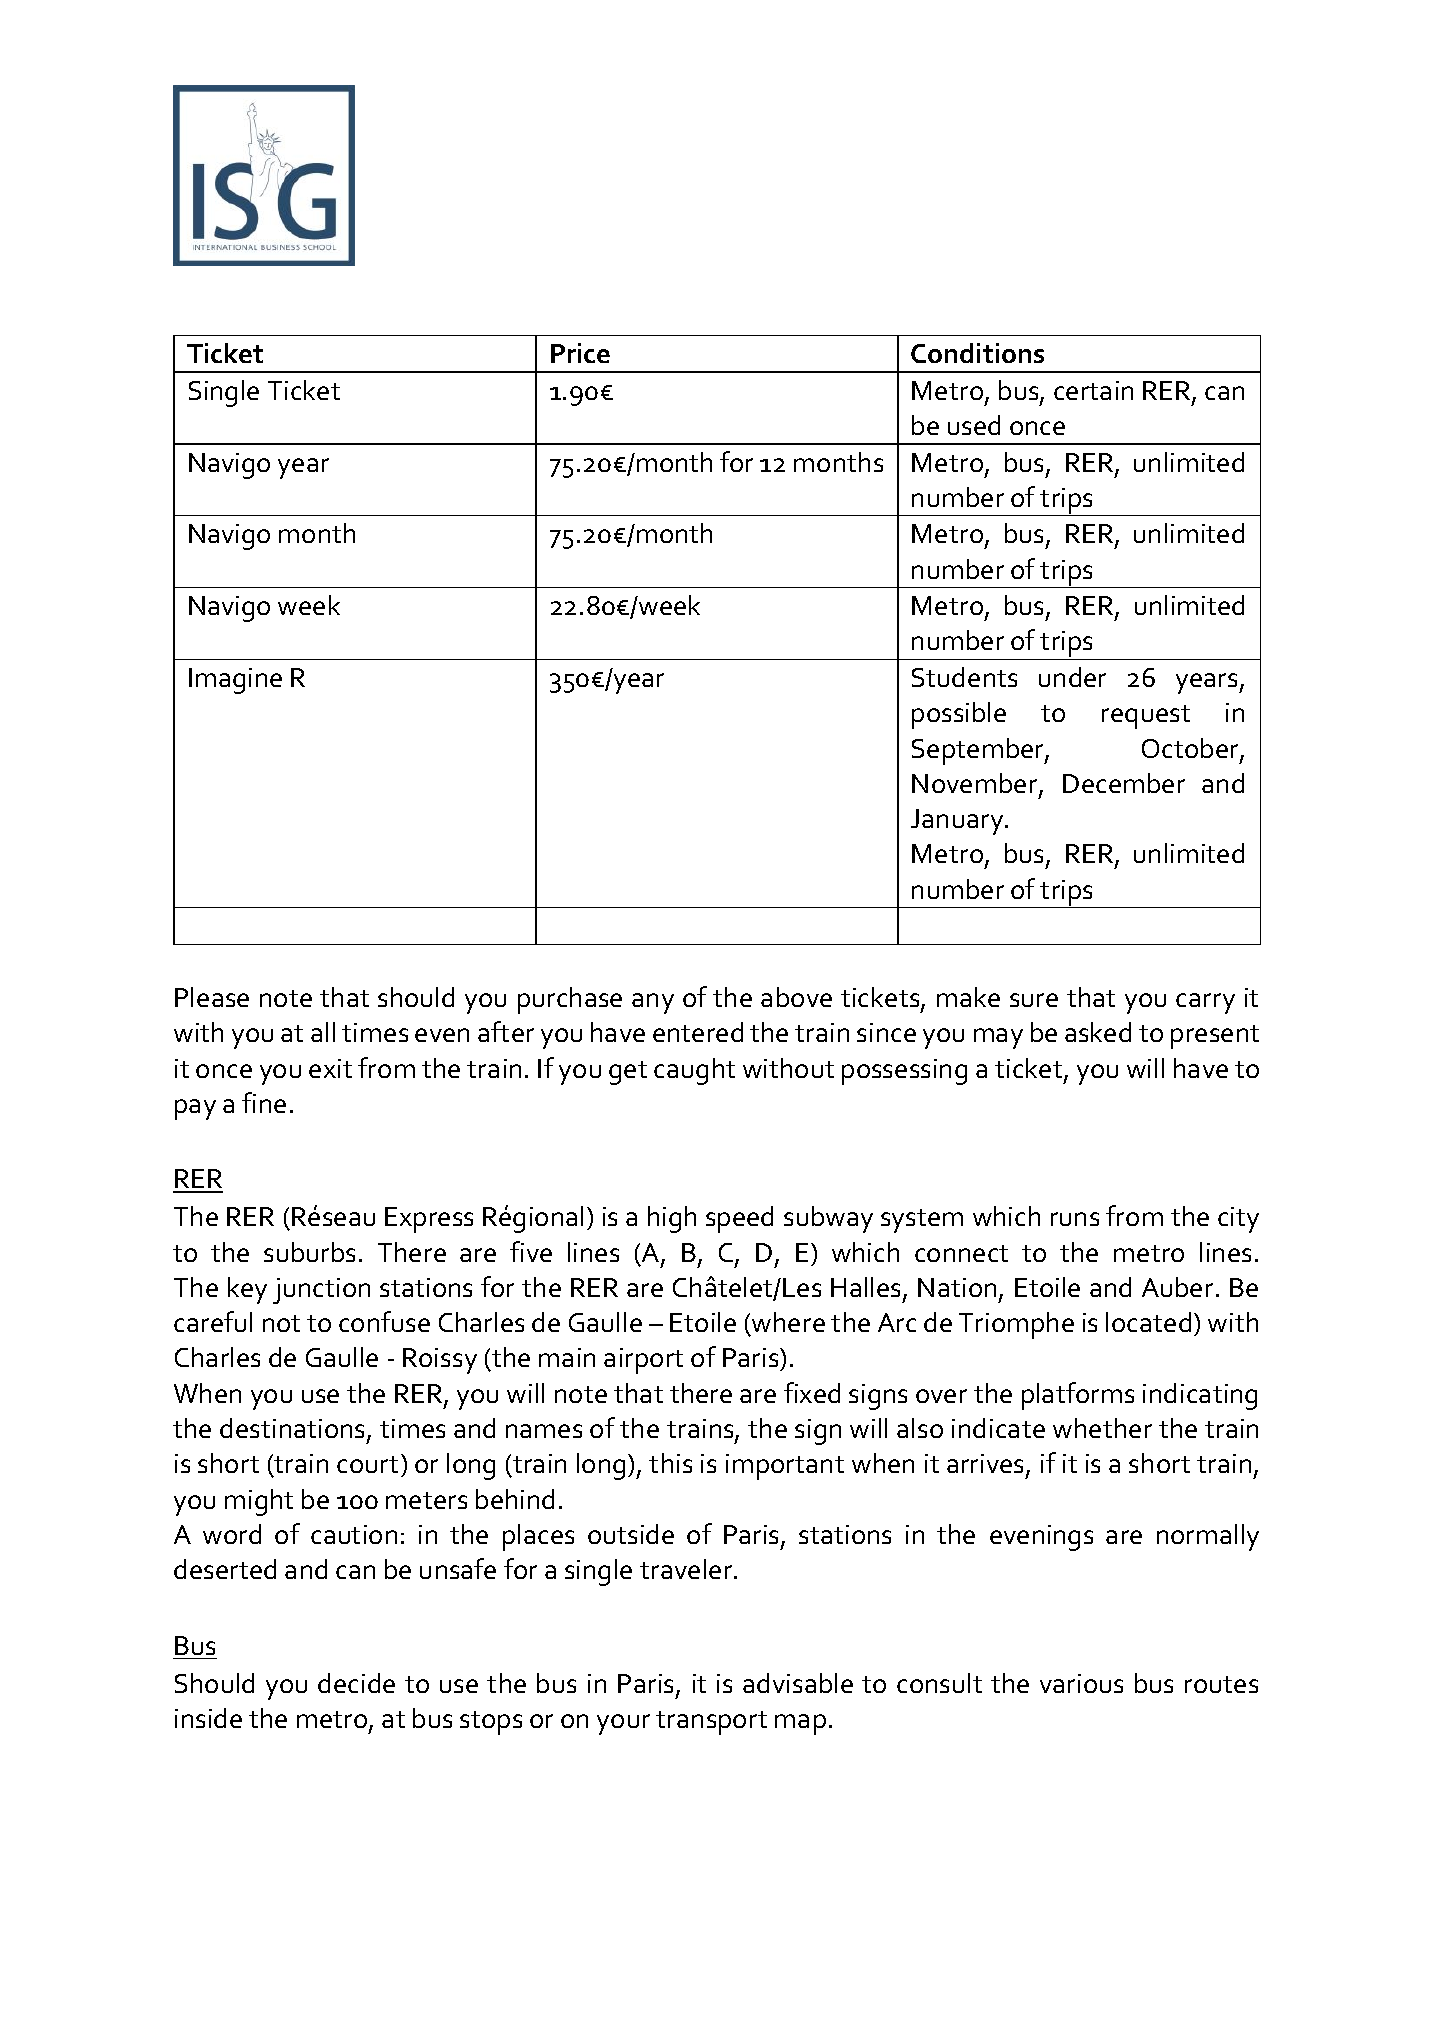 This screenshot has width=1434, height=2028. Describe the element at coordinates (739, 1219) in the screenshot. I see `speed` at that location.
